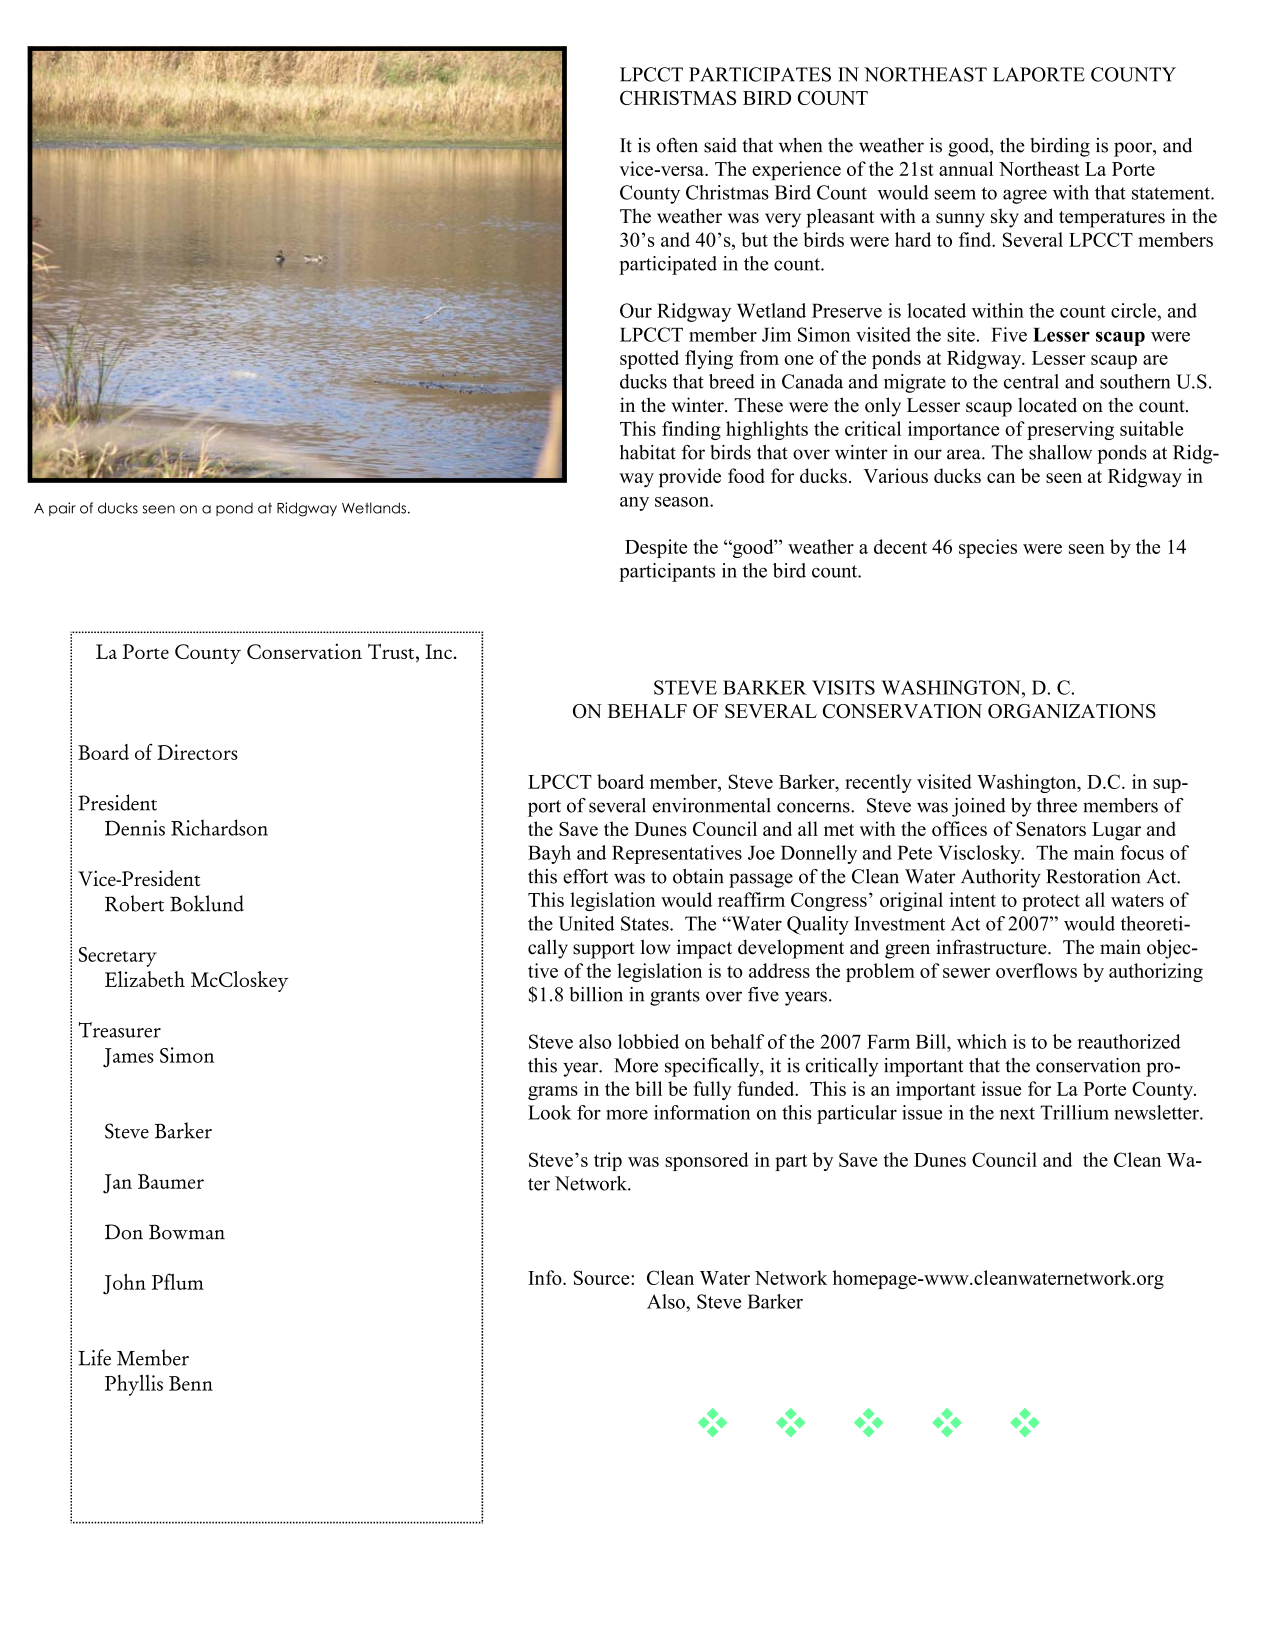 The height and width of the page is (1635, 1264). I want to click on Source, so click(603, 1277).
